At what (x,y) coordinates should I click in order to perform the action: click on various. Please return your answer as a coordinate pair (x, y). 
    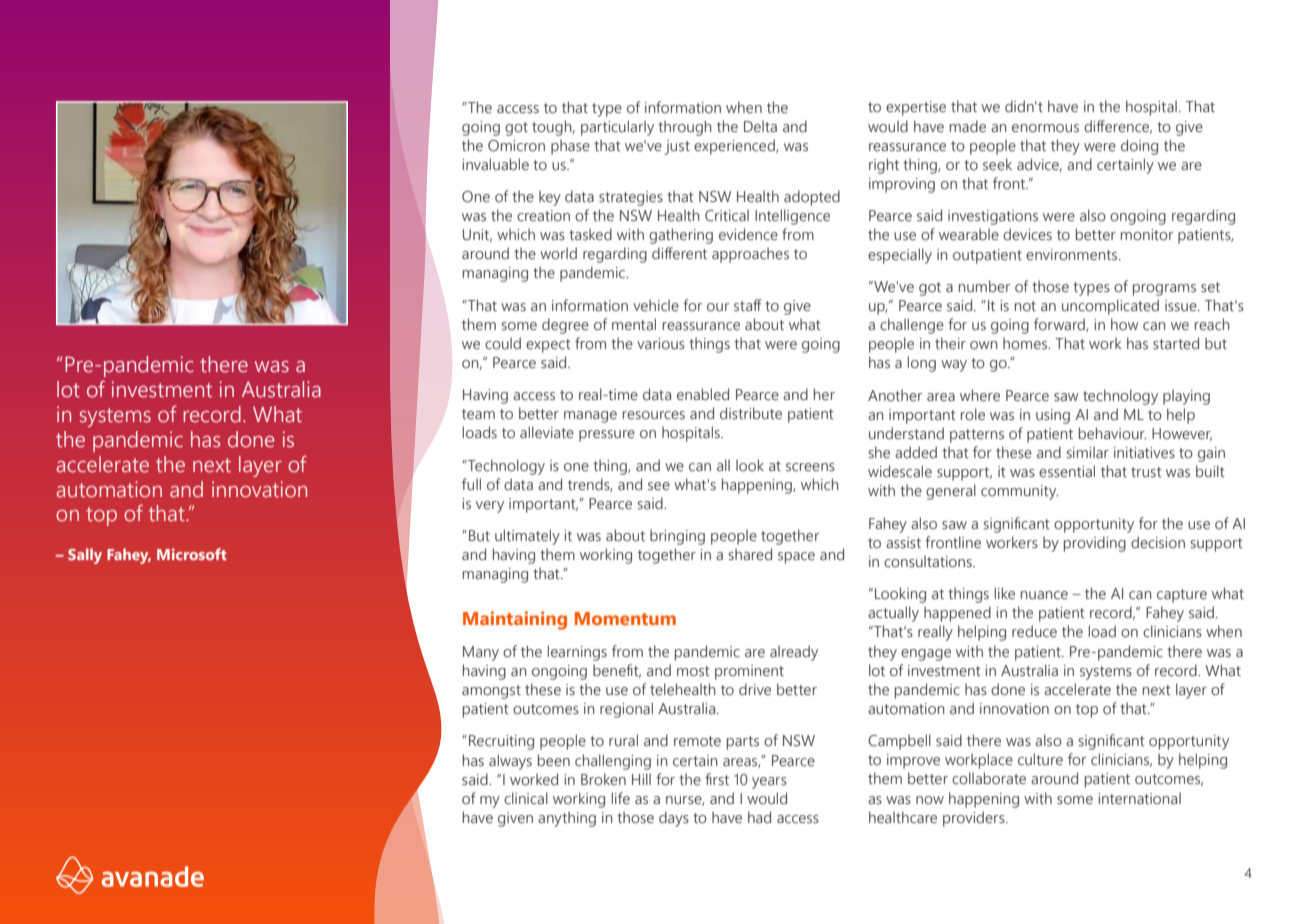
    Looking at the image, I should click on (661, 344).
